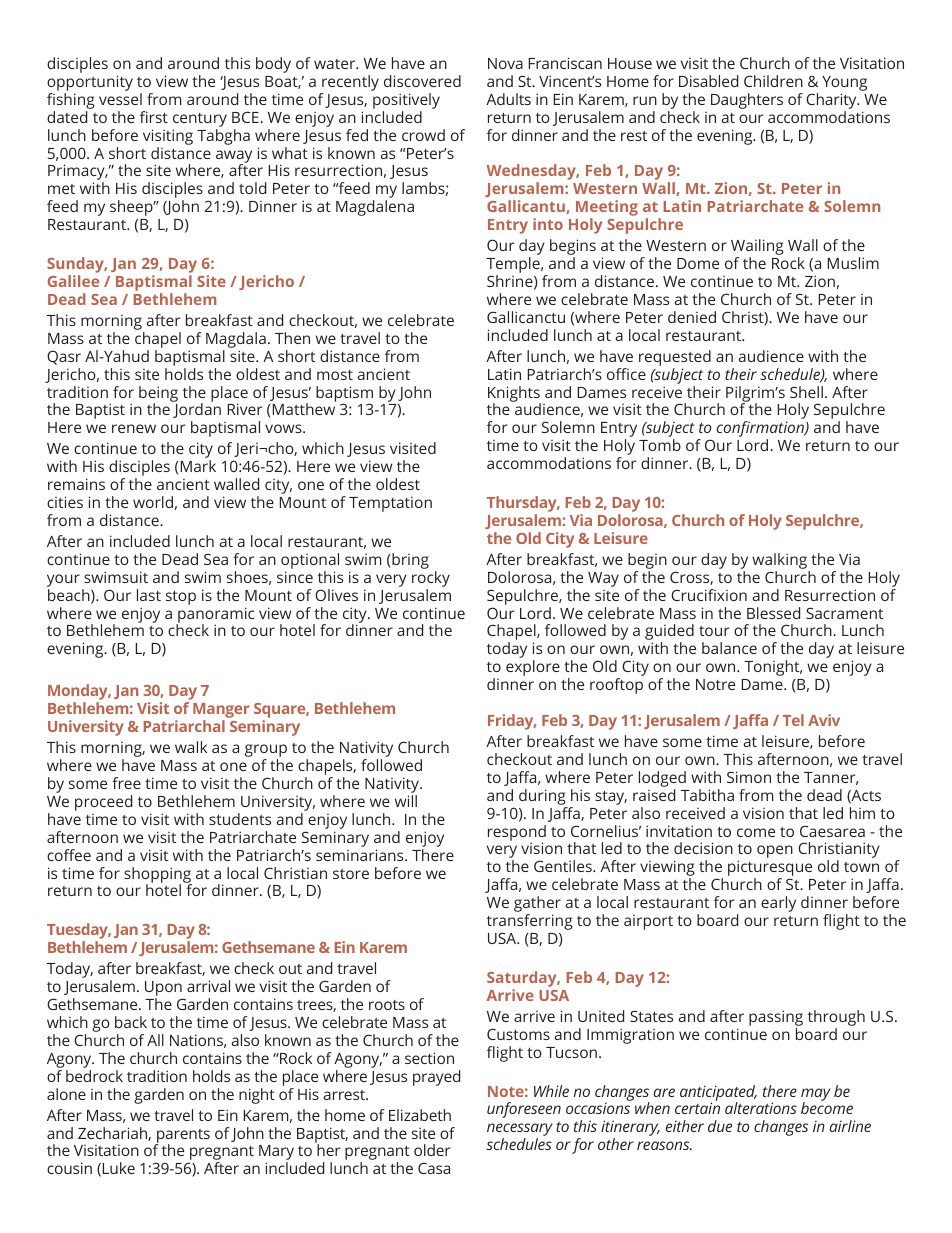 The width and height of the page is (952, 1233). Describe the element at coordinates (749, 777) in the page. I see `Simon` at that location.
